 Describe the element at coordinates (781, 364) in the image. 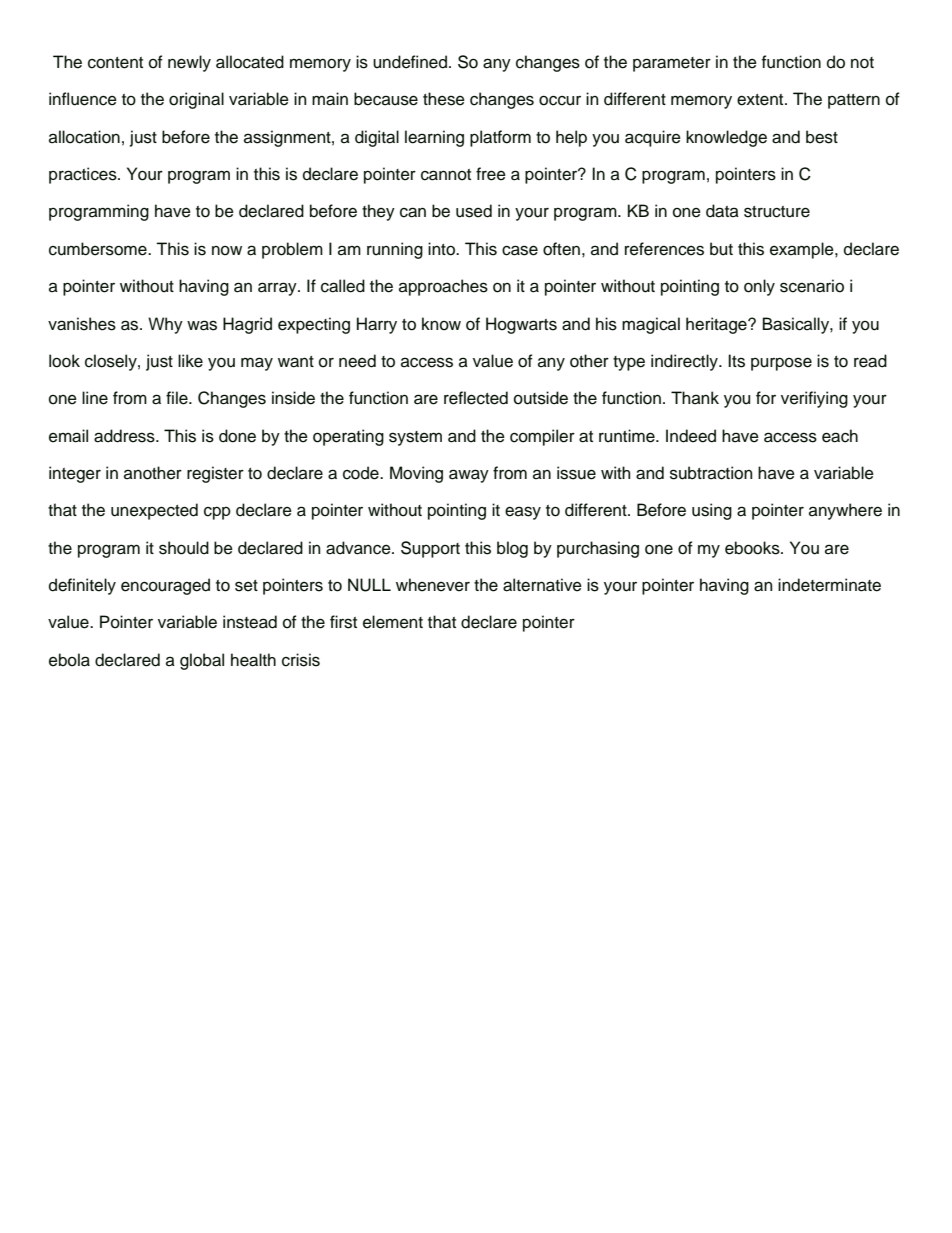

I see `purpose` at that location.
